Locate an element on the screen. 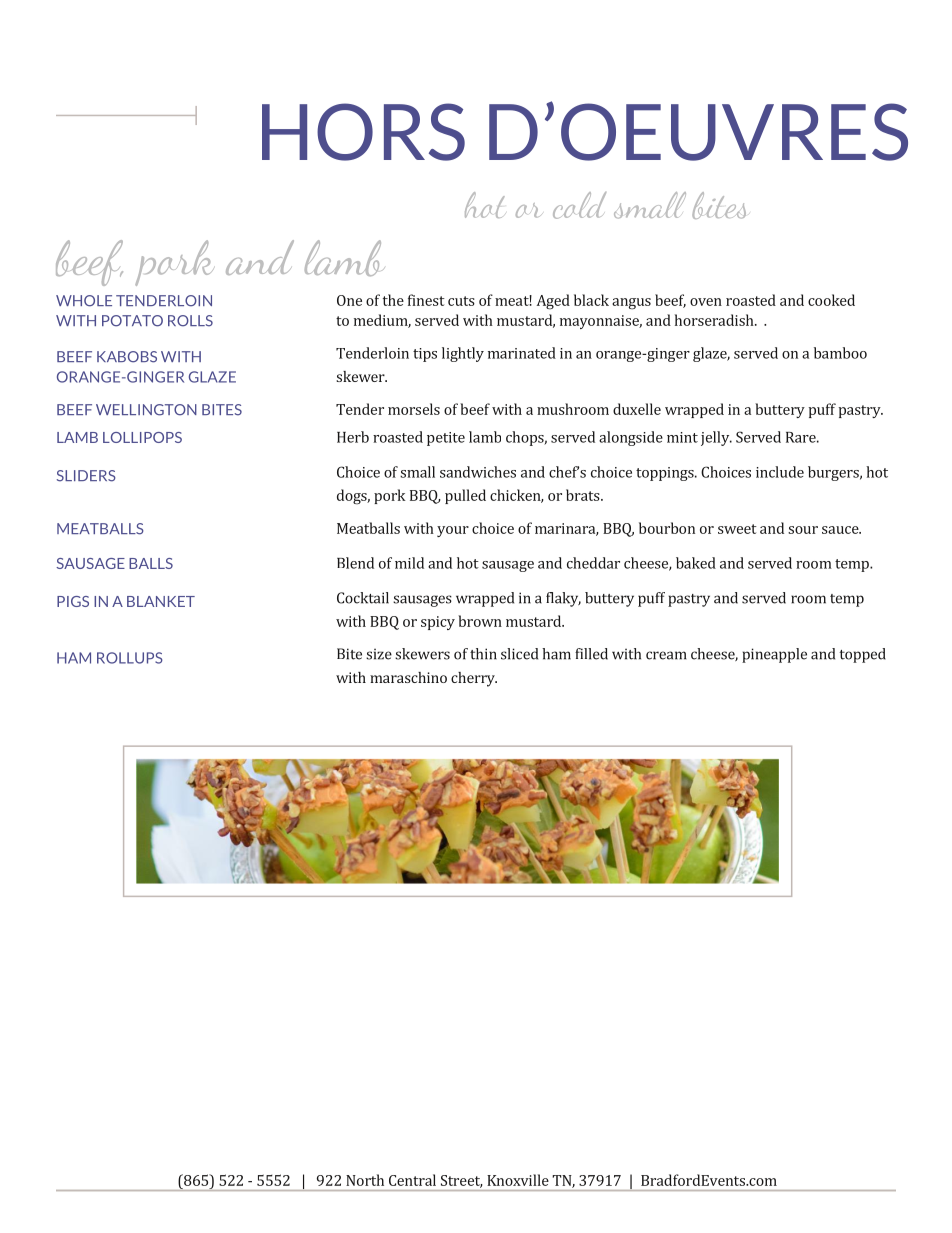 The height and width of the screenshot is (1233, 952). ROLLS is located at coordinates (190, 321).
